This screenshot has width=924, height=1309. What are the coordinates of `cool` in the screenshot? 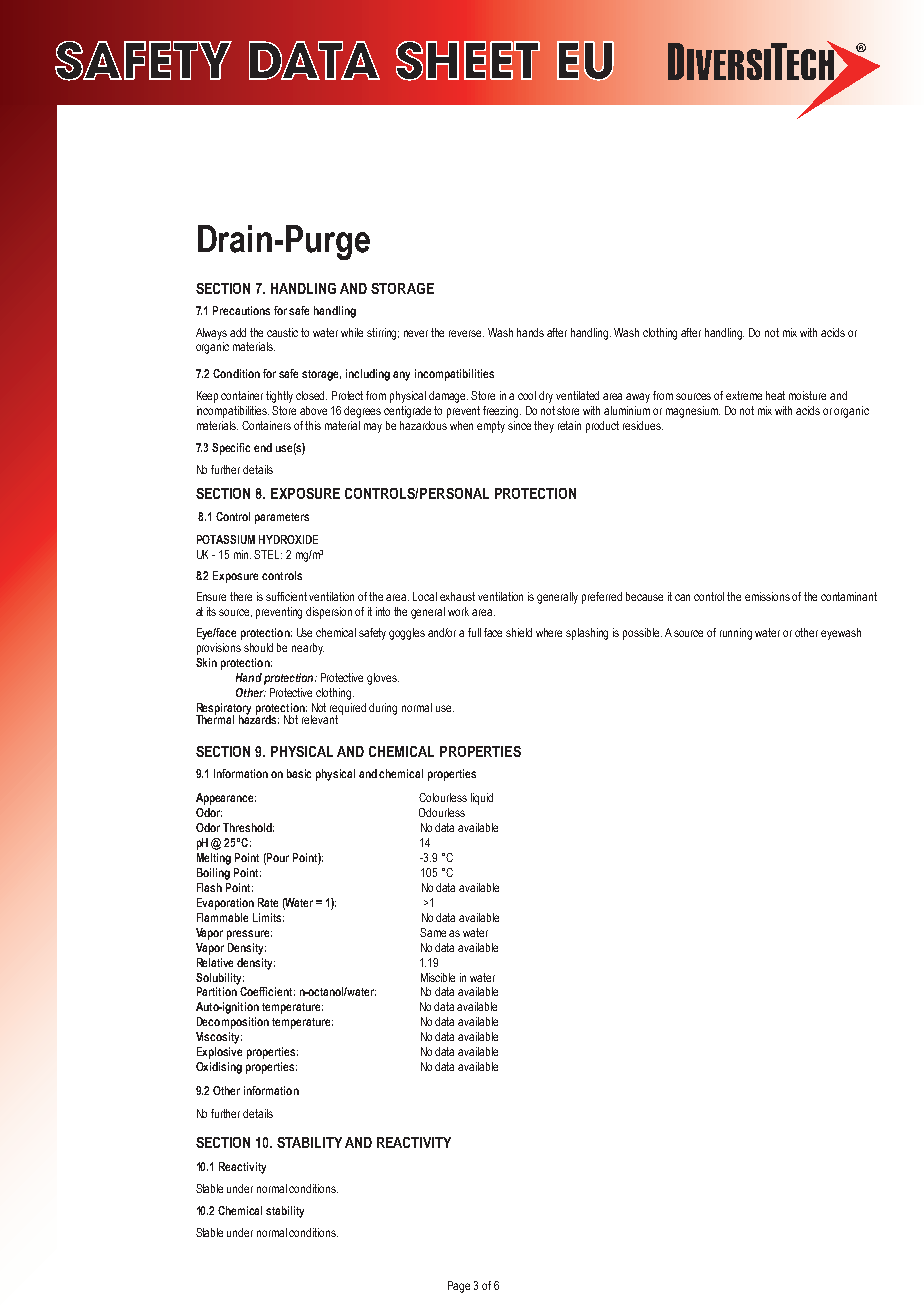 It's located at (527, 395).
